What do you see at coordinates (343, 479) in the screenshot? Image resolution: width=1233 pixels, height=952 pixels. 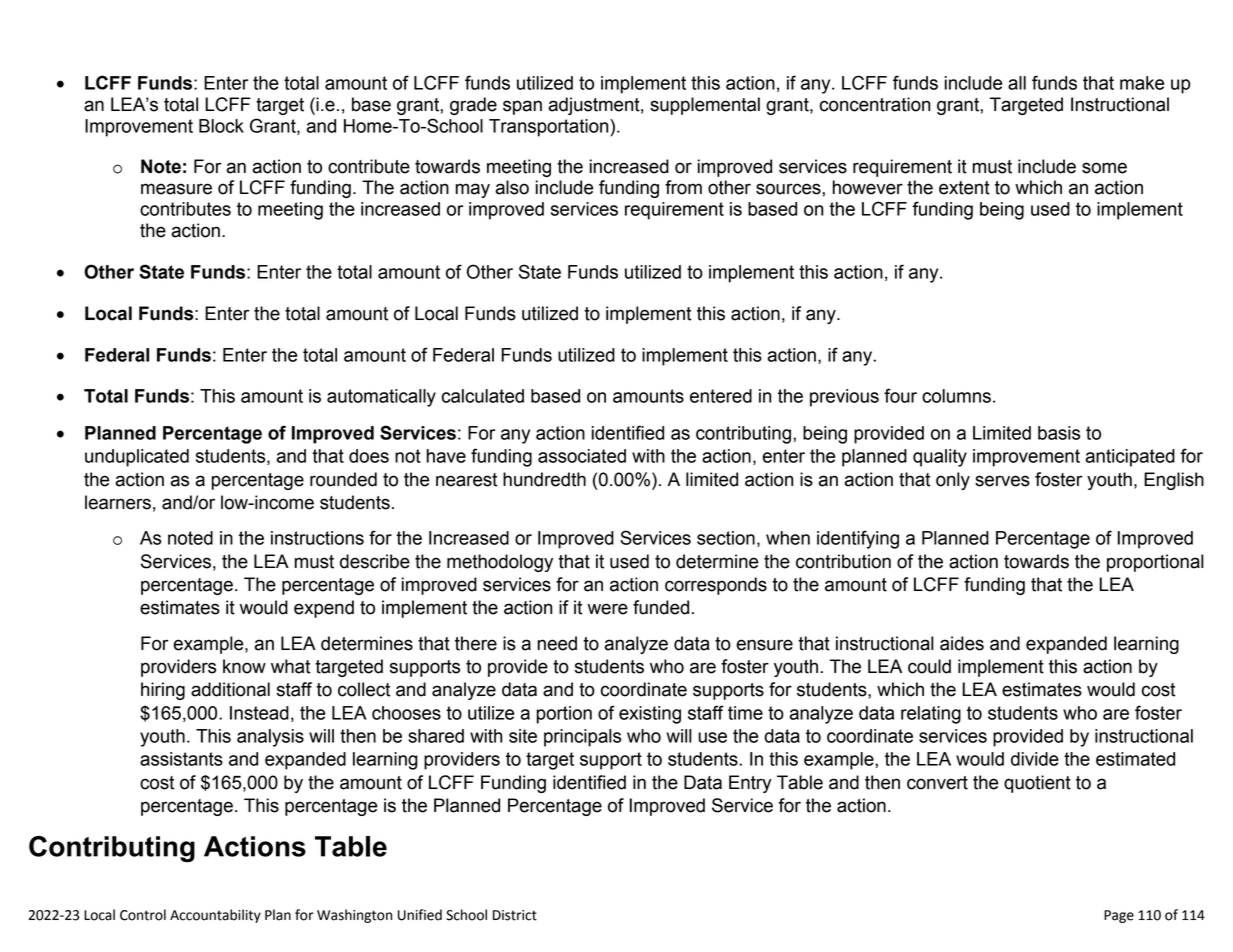 I see `rounded` at bounding box center [343, 479].
